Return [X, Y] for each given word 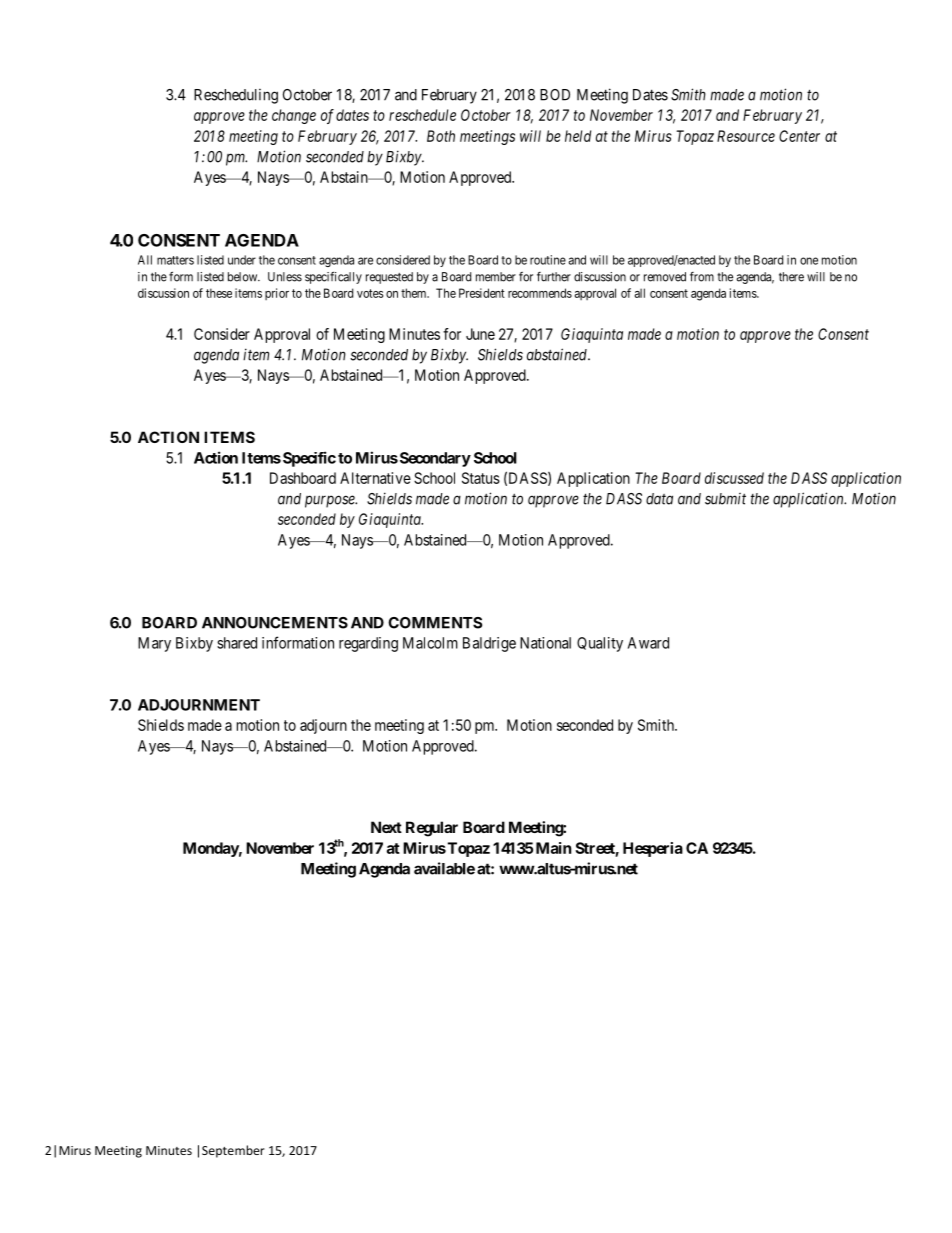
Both [441, 136]
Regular [432, 829]
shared [237, 643]
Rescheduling [236, 96]
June [480, 334]
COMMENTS [435, 623]
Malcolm [430, 643]
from [702, 277]
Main [553, 848]
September [233, 1151]
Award [648, 643]
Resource [746, 136]
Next [386, 827]
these [219, 293]
